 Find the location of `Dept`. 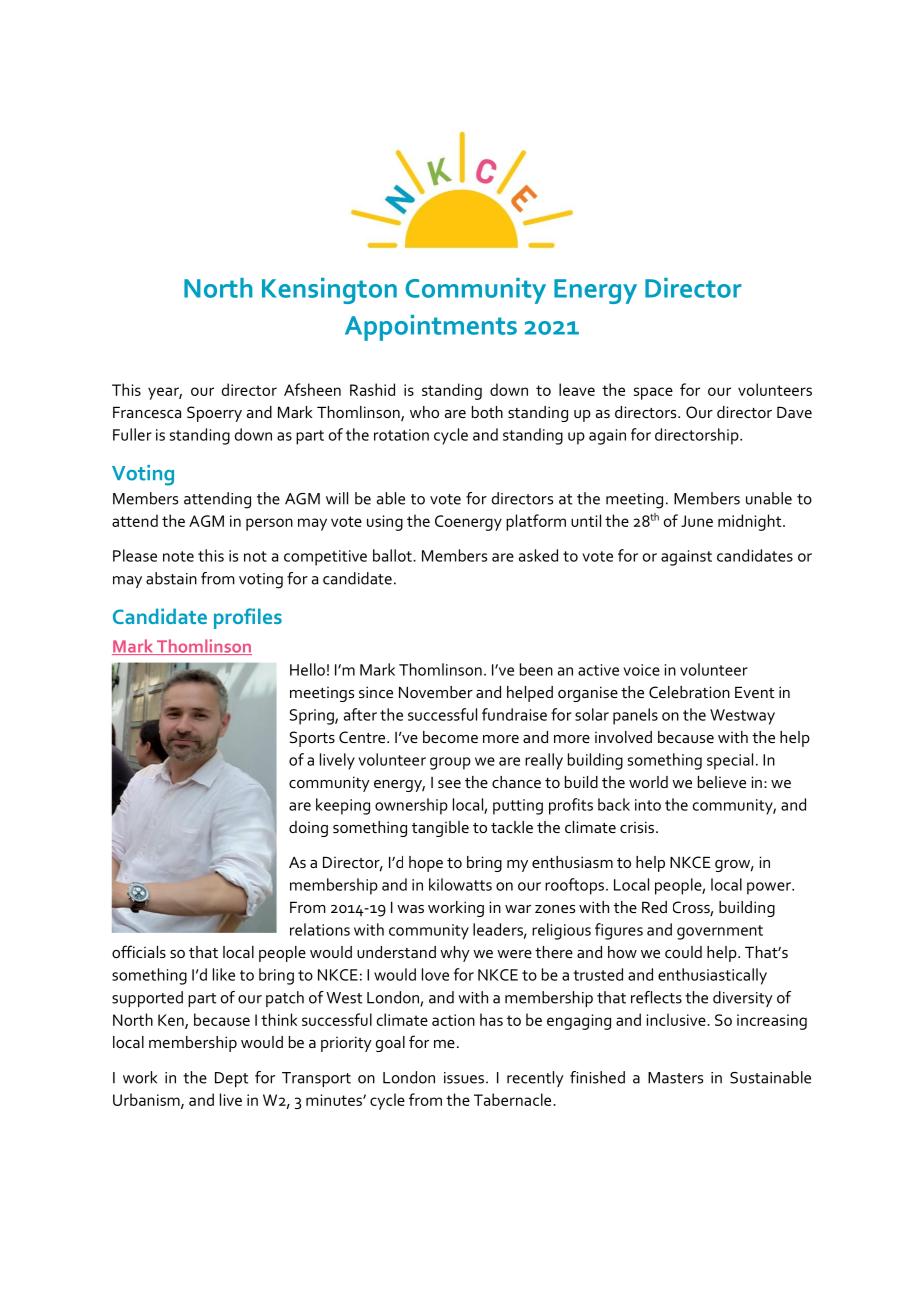

Dept is located at coordinates (231, 1079).
